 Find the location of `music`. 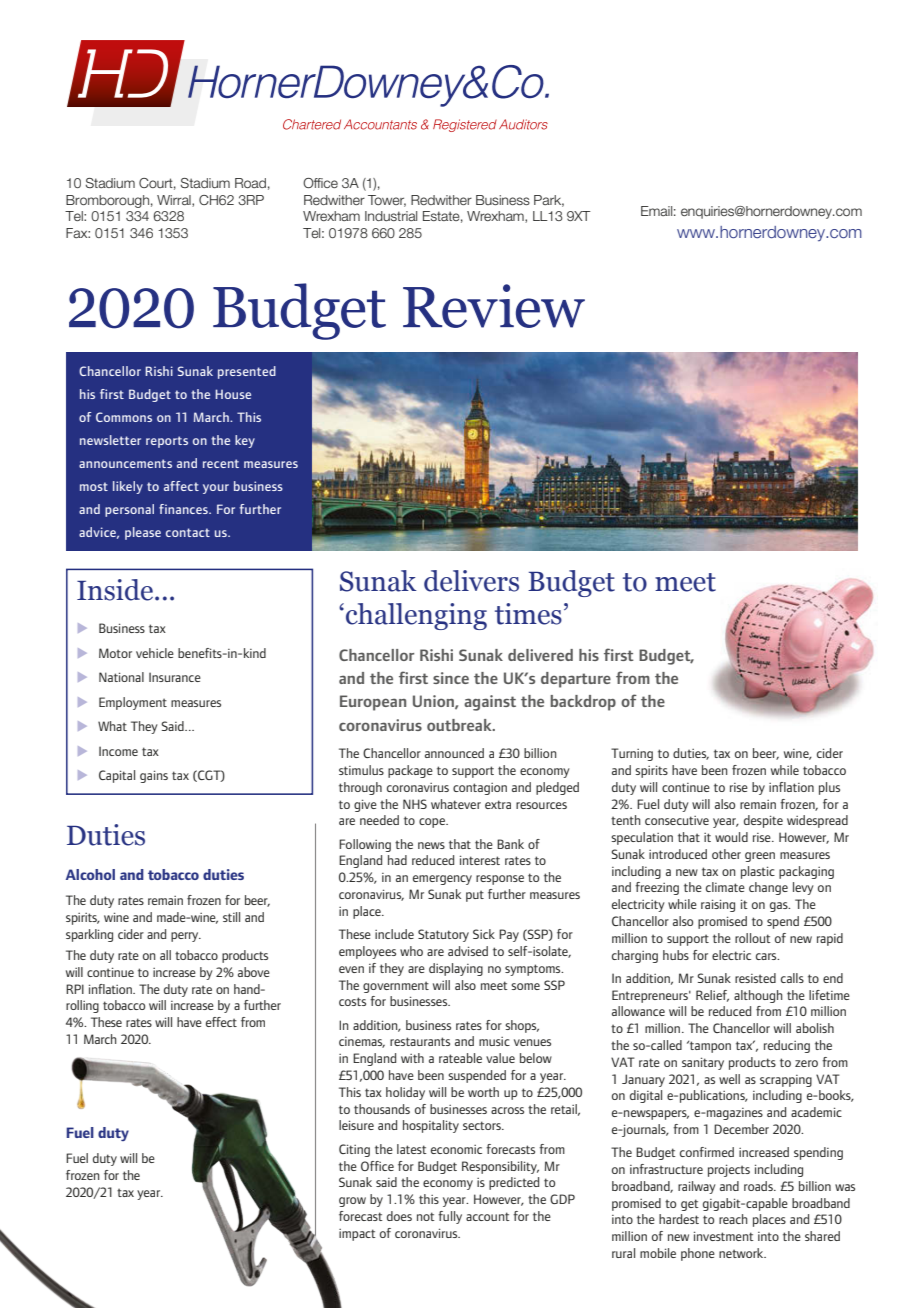

music is located at coordinates (494, 1041).
